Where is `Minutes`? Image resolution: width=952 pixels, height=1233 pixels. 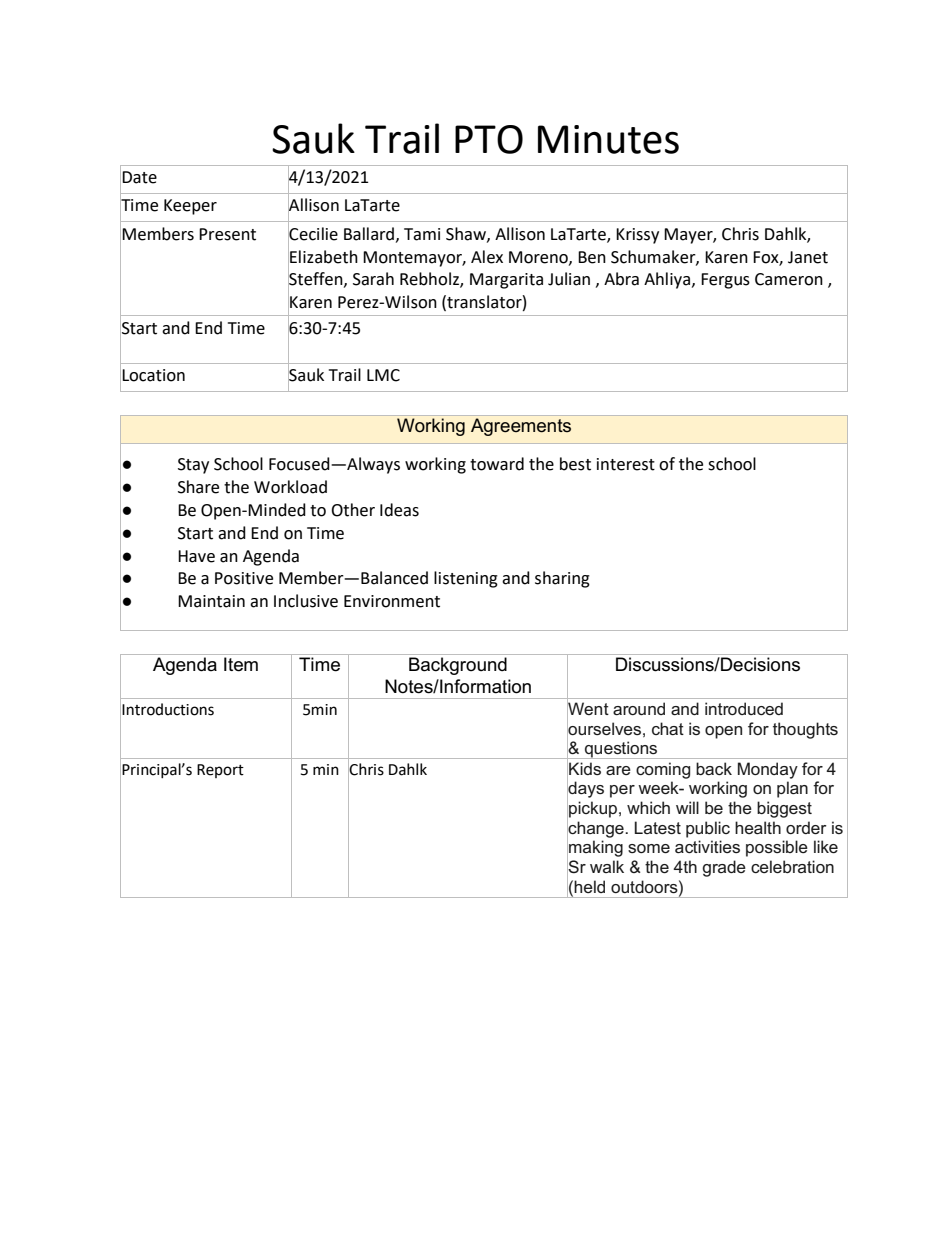 Minutes is located at coordinates (608, 139).
